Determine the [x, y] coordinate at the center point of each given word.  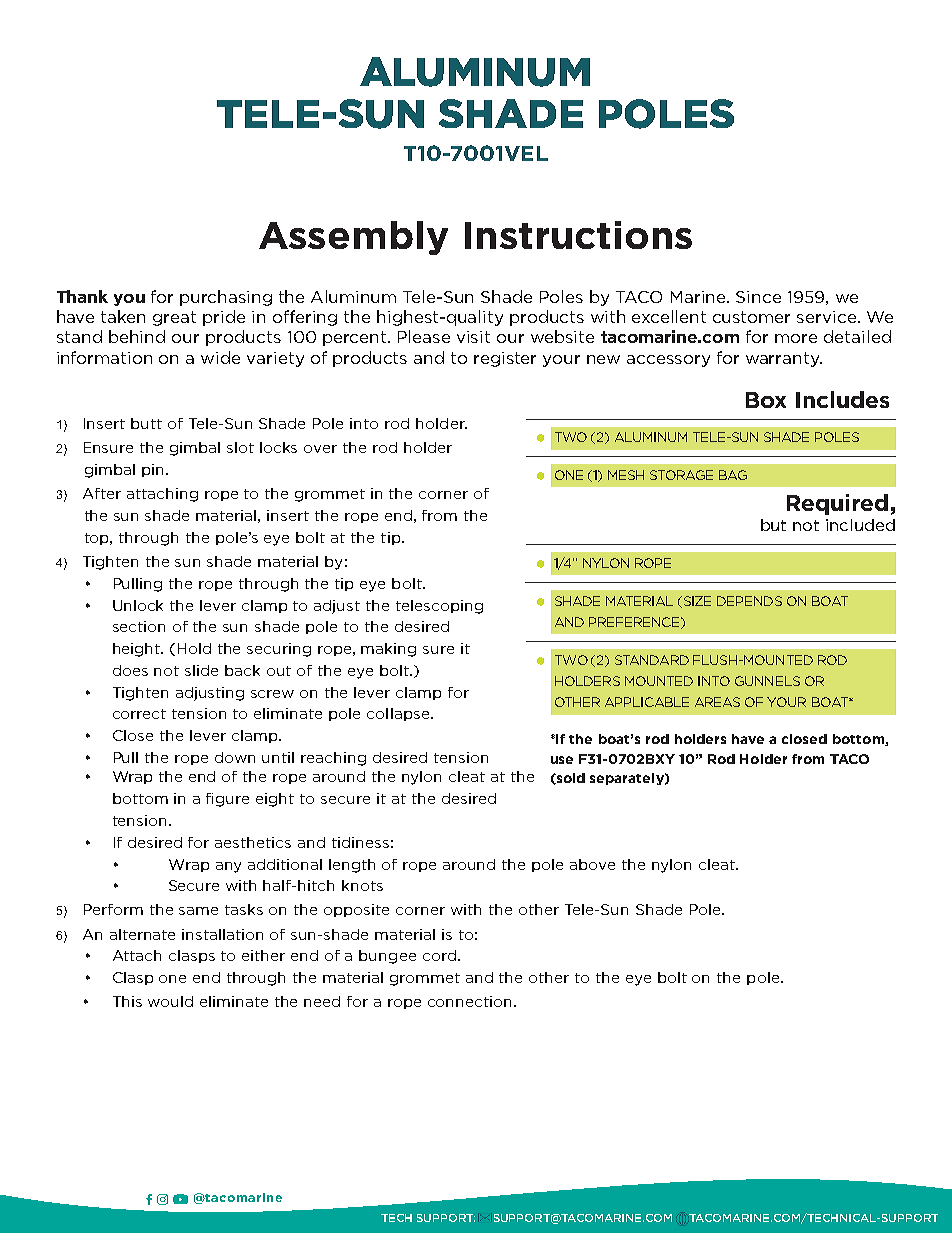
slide [201, 670]
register [505, 359]
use [562, 760]
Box [766, 400]
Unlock [138, 605]
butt [146, 423]
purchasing [226, 298]
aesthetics [253, 842]
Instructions [578, 235]
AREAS [717, 702]
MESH [626, 475]
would [170, 1001]
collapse [399, 714]
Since [758, 297]
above [592, 864]
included [860, 525]
